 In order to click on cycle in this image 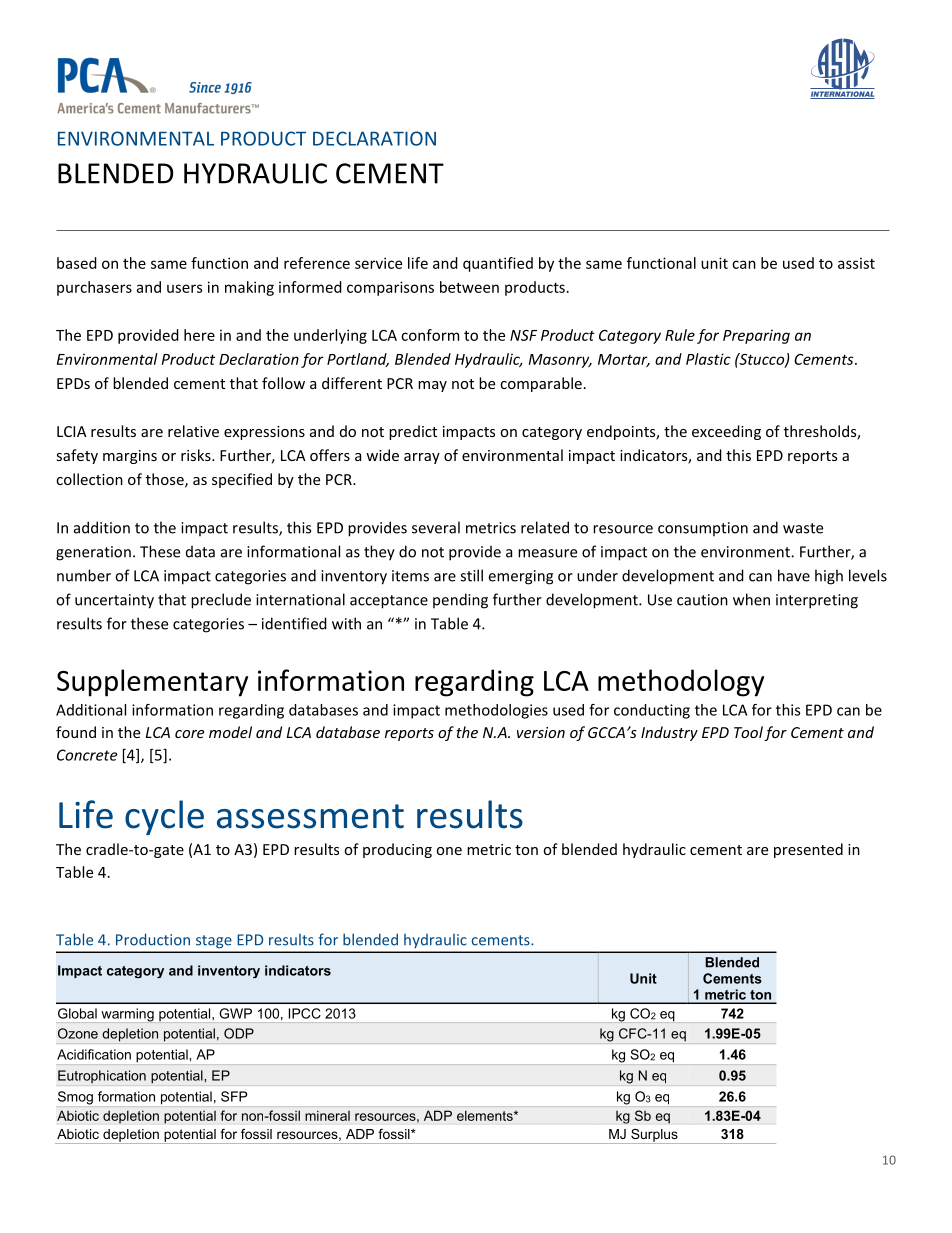, I will do `click(164, 817)`.
